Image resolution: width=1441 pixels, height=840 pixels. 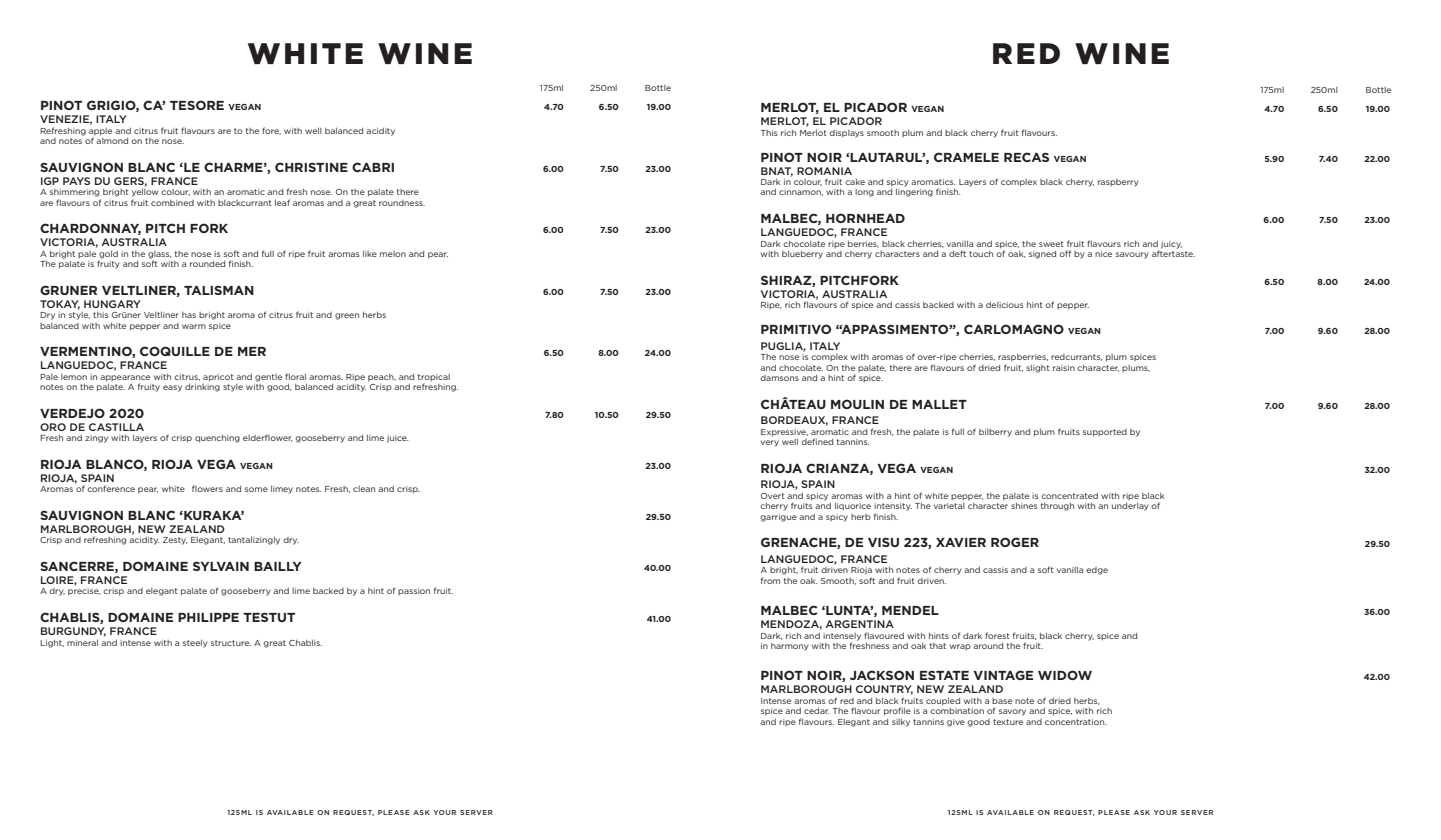 I want to click on quenching, so click(x=217, y=439).
